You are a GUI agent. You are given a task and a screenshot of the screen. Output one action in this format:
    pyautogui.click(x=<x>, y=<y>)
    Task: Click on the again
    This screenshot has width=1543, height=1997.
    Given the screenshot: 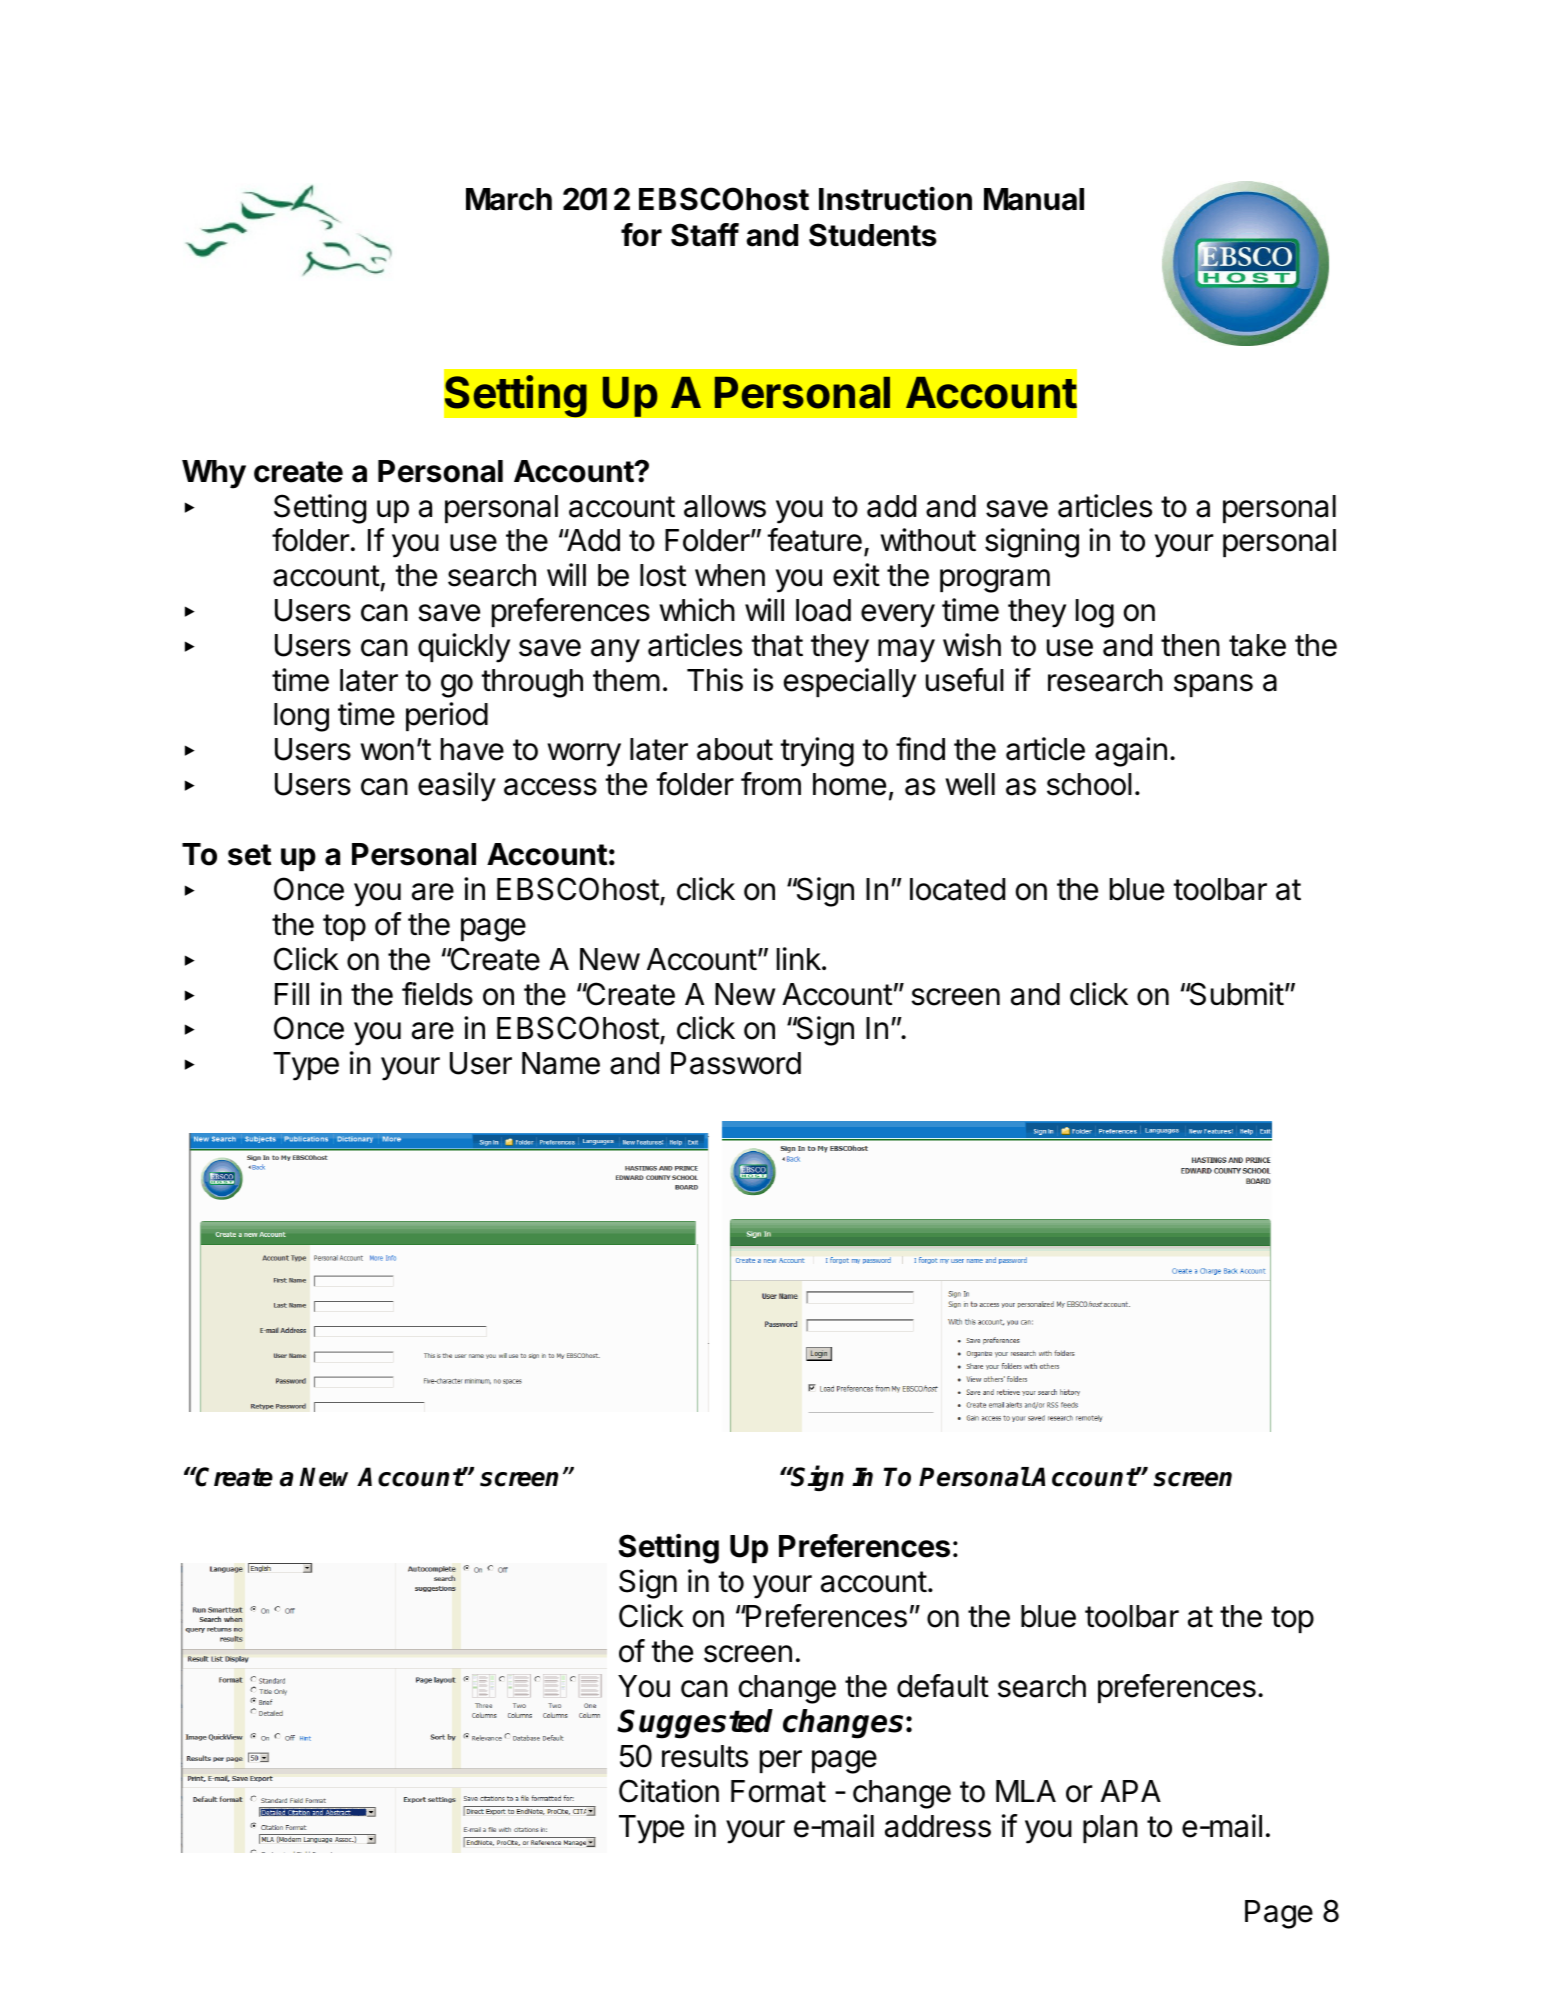 What is the action you would take?
    pyautogui.click(x=1131, y=752)
